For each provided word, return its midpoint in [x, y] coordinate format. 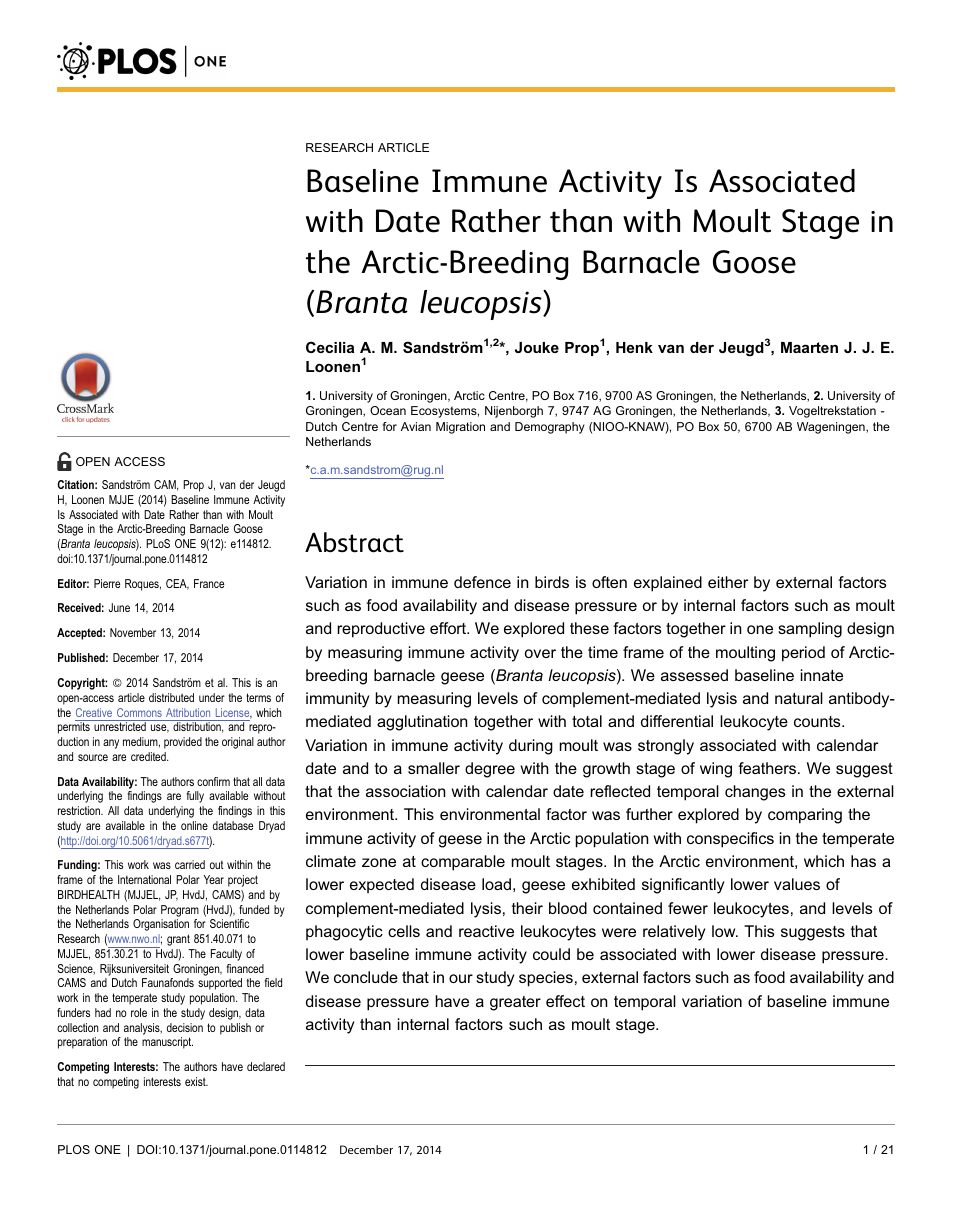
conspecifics [730, 840]
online [194, 825]
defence [482, 582]
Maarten [809, 347]
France [209, 583]
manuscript [167, 1043]
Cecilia [330, 347]
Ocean [388, 410]
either [728, 582]
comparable [463, 863]
